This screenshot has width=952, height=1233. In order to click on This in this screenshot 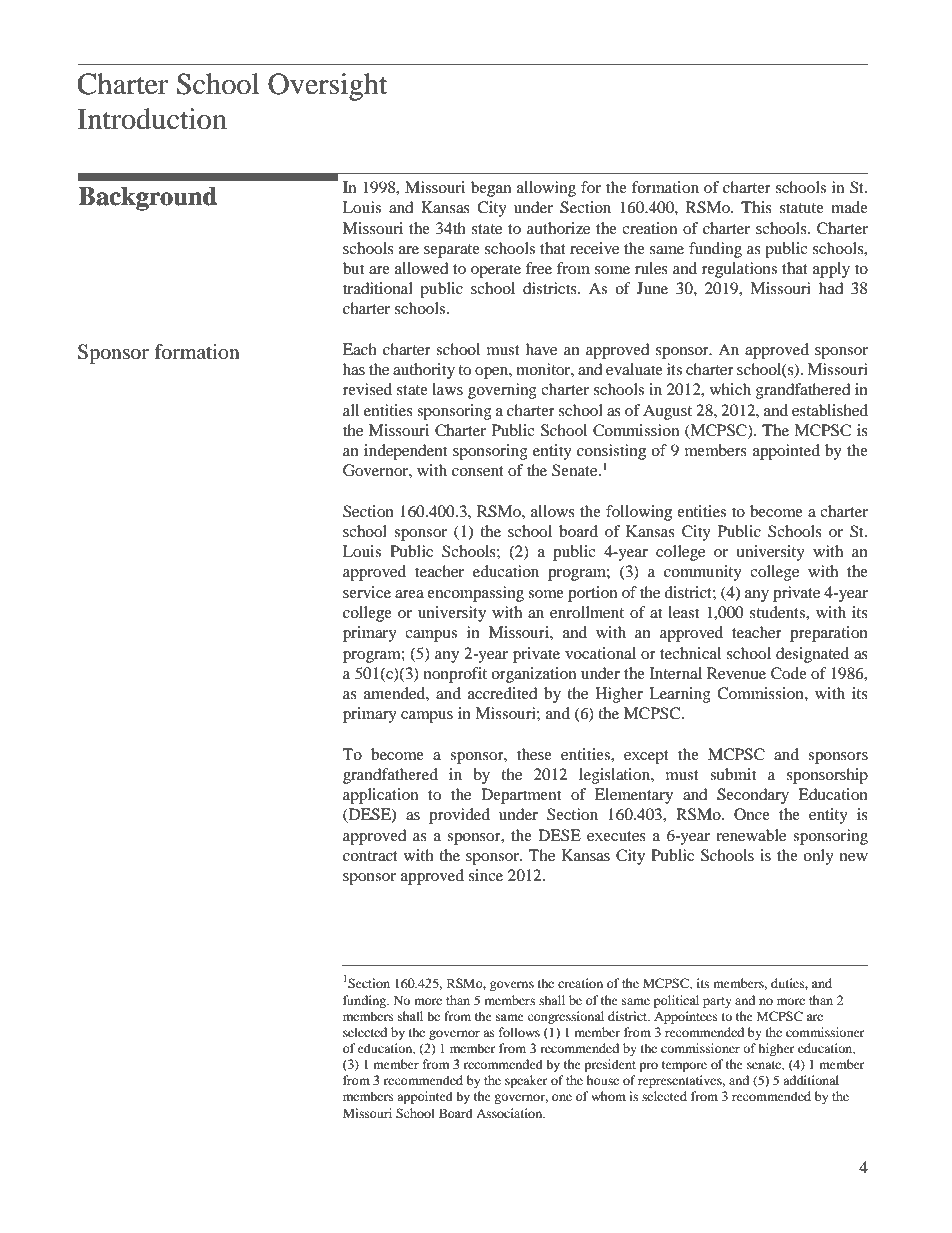, I will do `click(756, 207)`.
